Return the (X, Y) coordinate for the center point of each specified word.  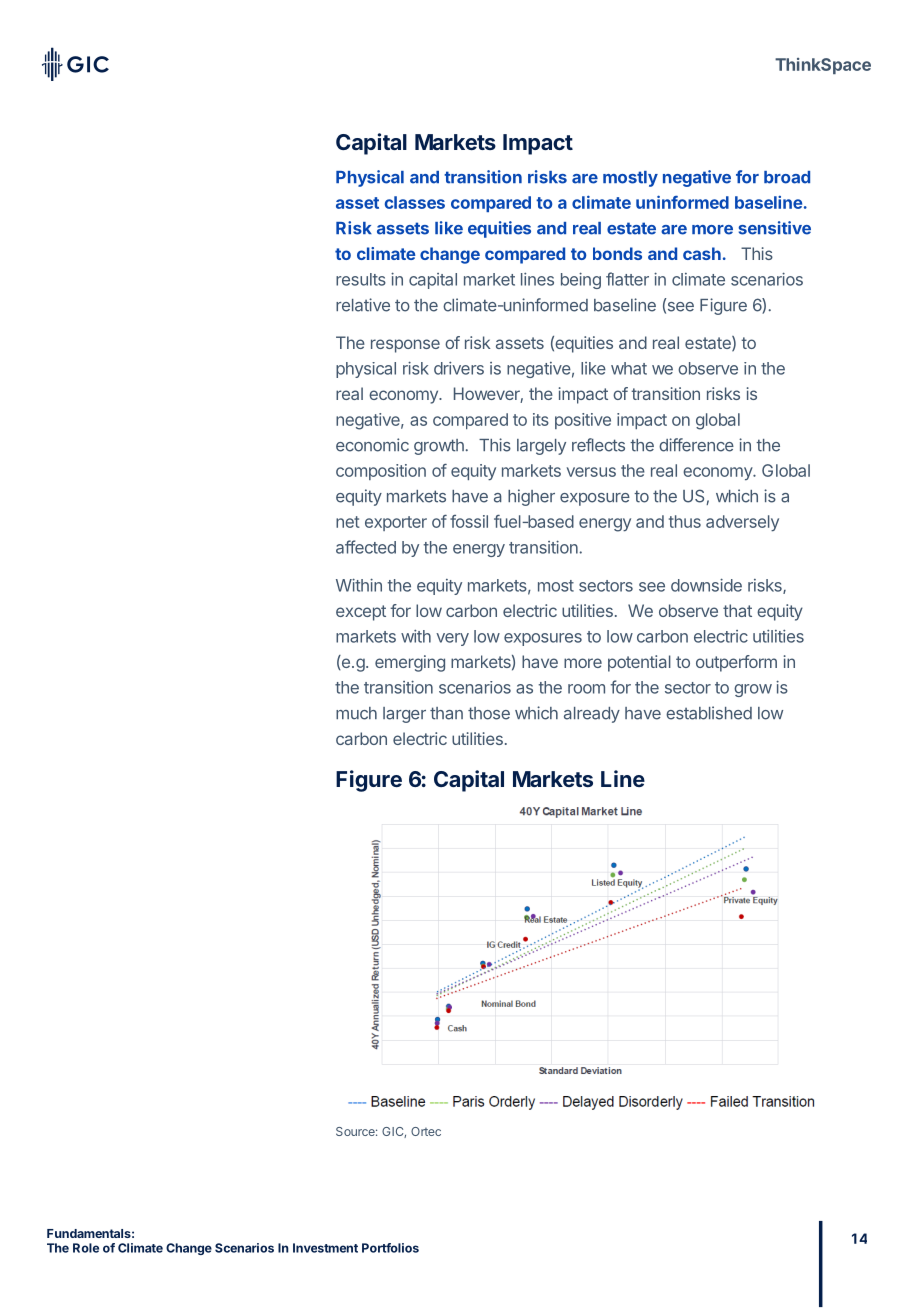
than (446, 713)
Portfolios (390, 1248)
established (709, 713)
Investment (325, 1248)
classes (415, 202)
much (356, 713)
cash (702, 253)
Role (86, 1248)
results (361, 279)
